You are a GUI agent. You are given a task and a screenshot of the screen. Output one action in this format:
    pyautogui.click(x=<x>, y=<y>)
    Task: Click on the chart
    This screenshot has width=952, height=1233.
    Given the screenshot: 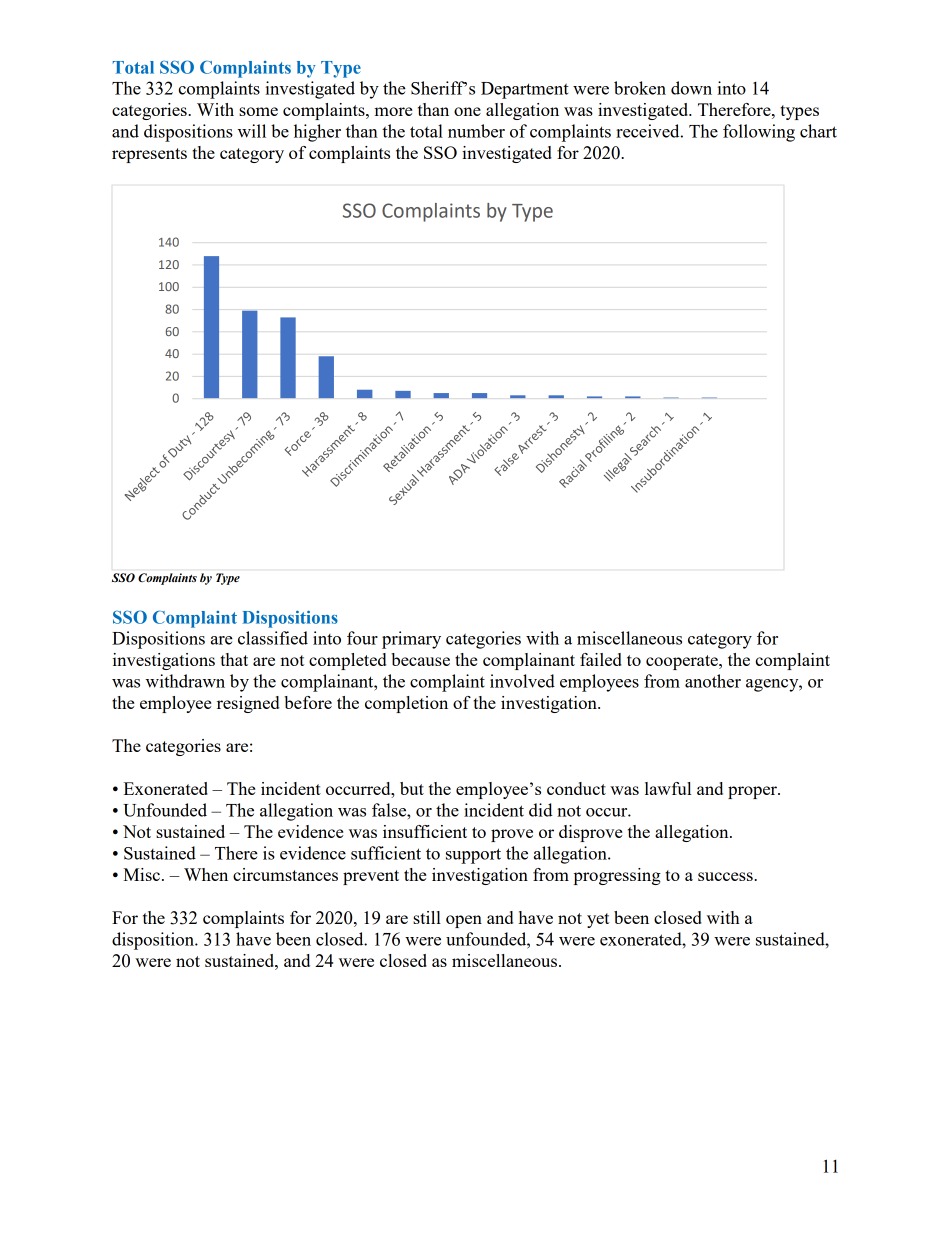 What is the action you would take?
    pyautogui.click(x=818, y=131)
